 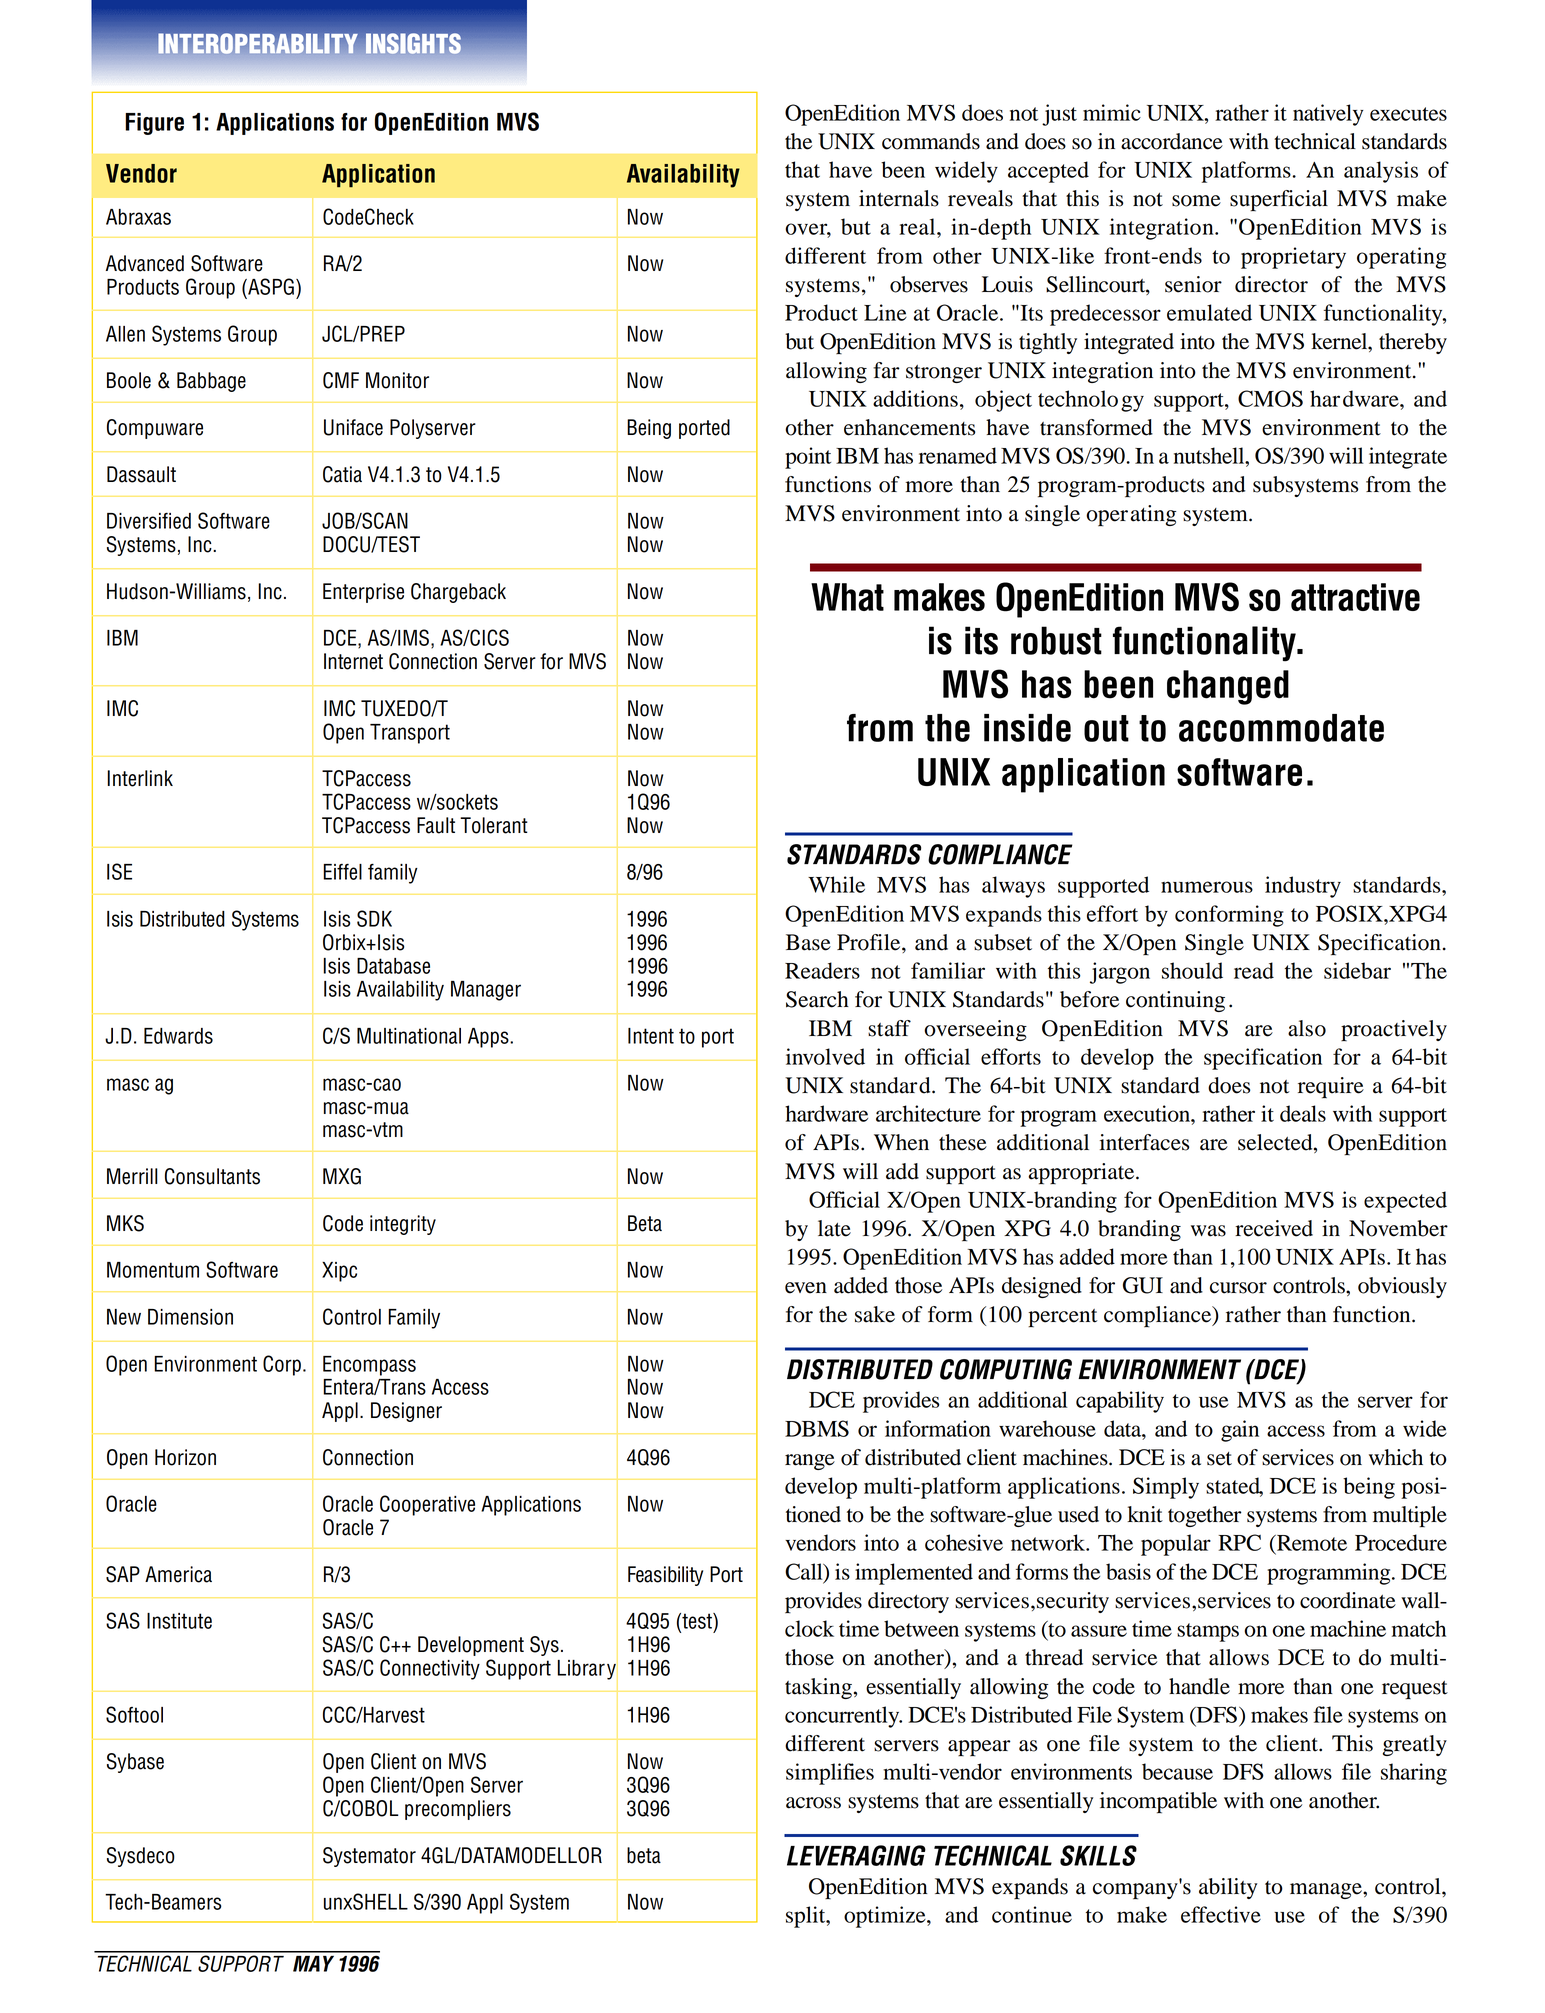 What do you see at coordinates (430, 1669) in the document?
I see `Connectivity` at bounding box center [430, 1669].
